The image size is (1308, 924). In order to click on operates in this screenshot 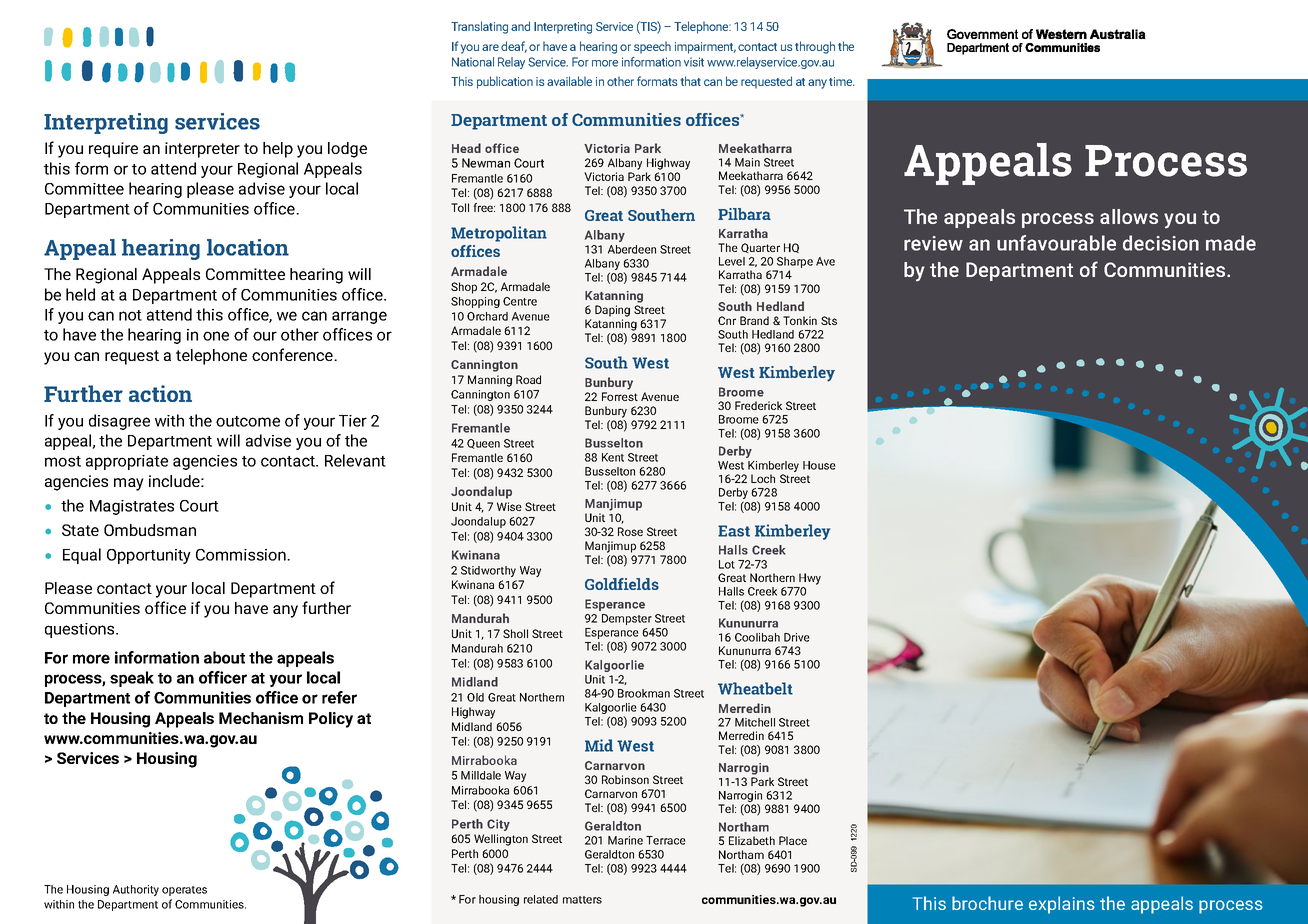, I will do `click(184, 891)`.
